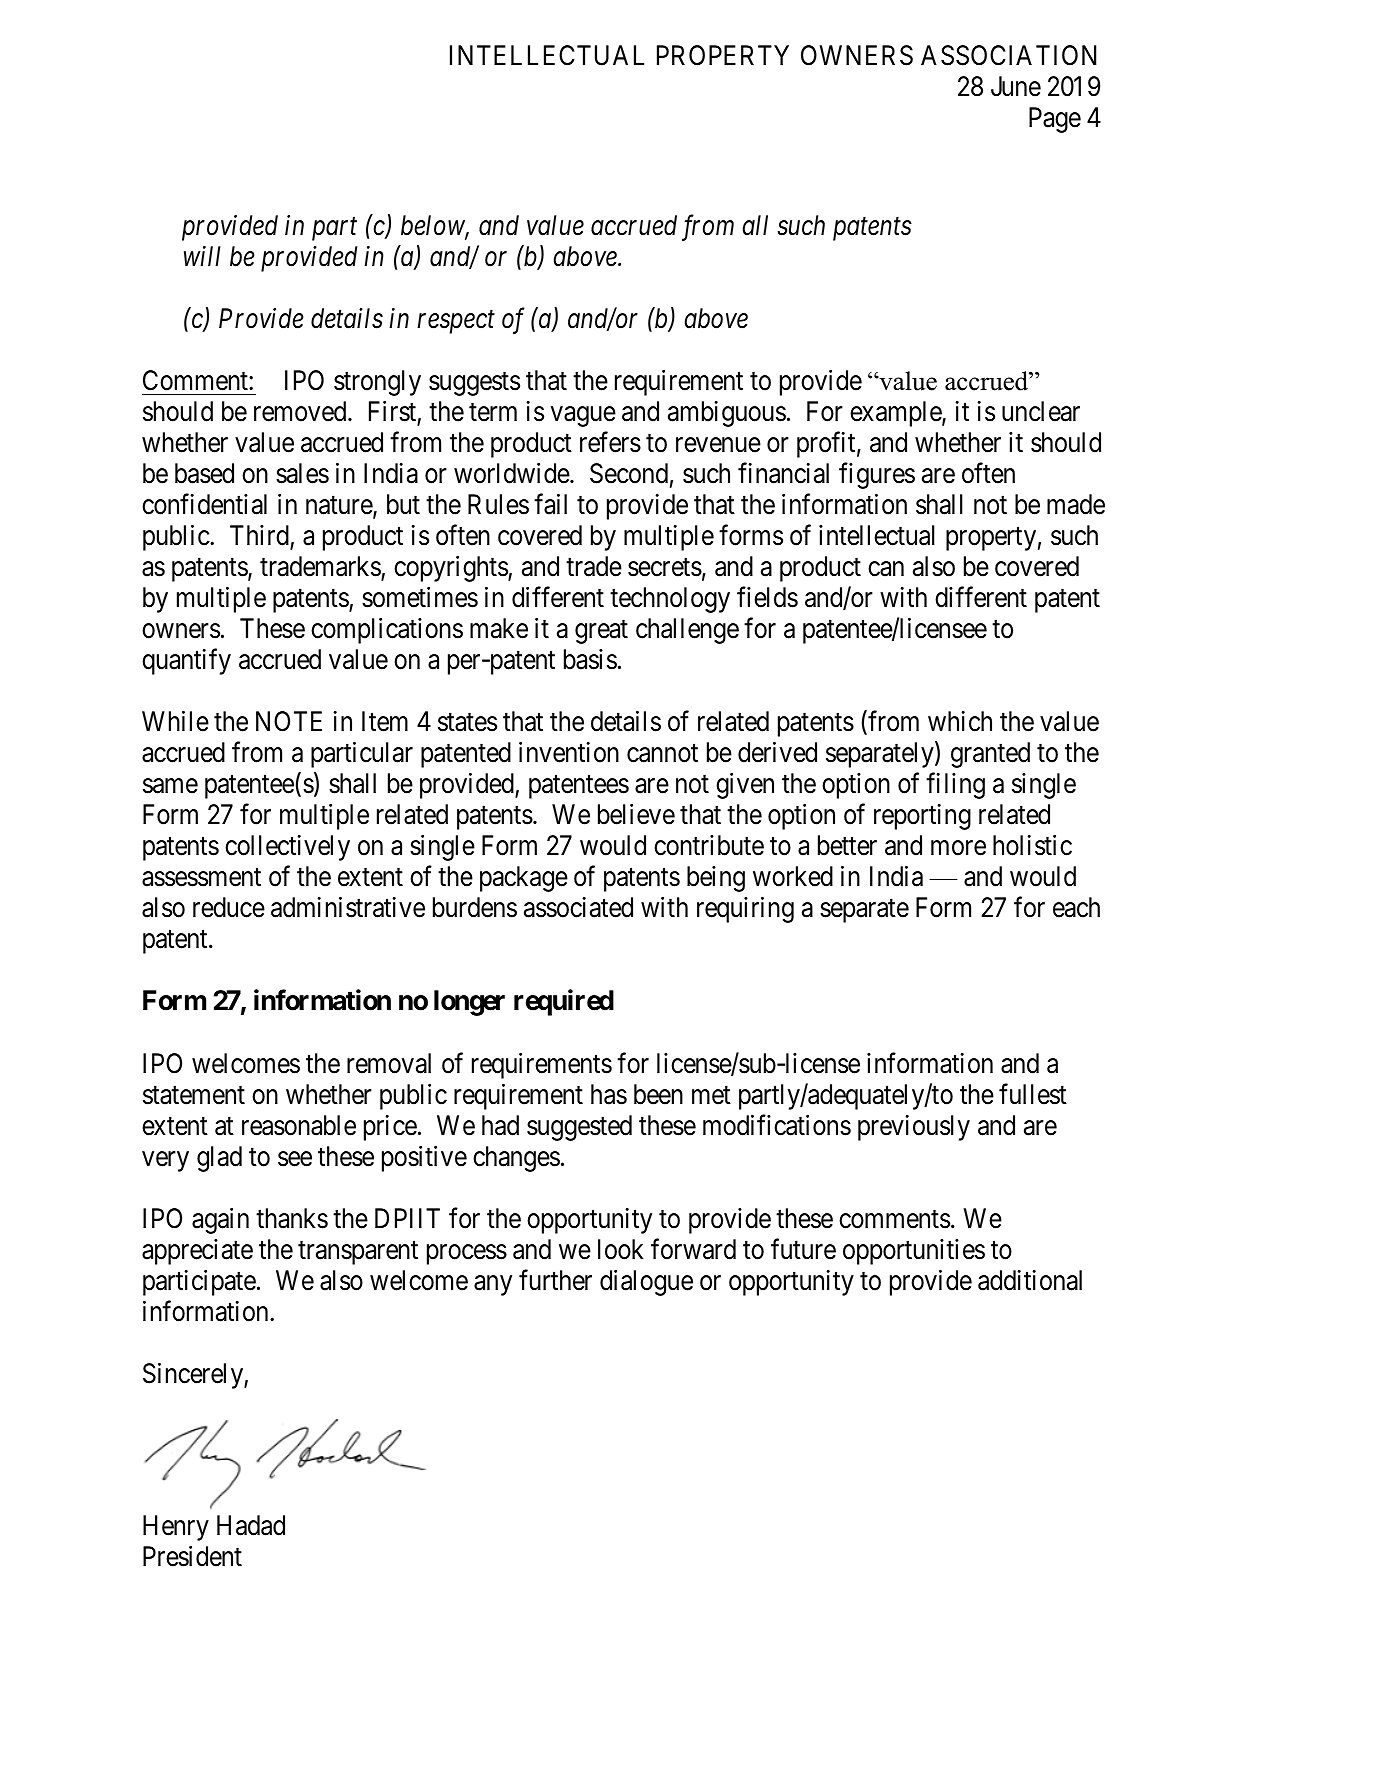  I want to click on each, so click(1076, 907).
